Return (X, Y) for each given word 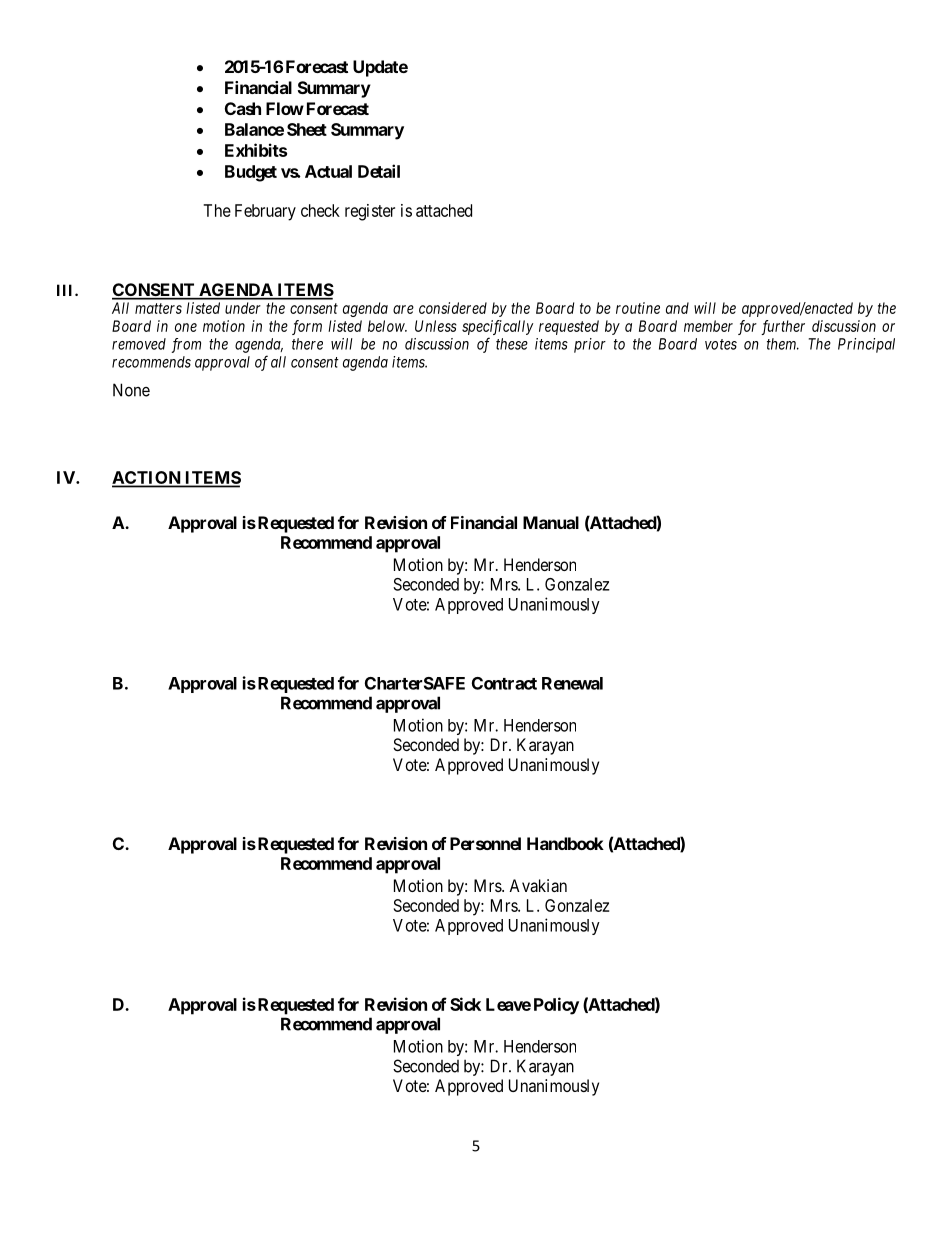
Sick (465, 1004)
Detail (379, 171)
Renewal (572, 683)
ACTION (147, 479)
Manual (551, 522)
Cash (243, 108)
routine (638, 308)
